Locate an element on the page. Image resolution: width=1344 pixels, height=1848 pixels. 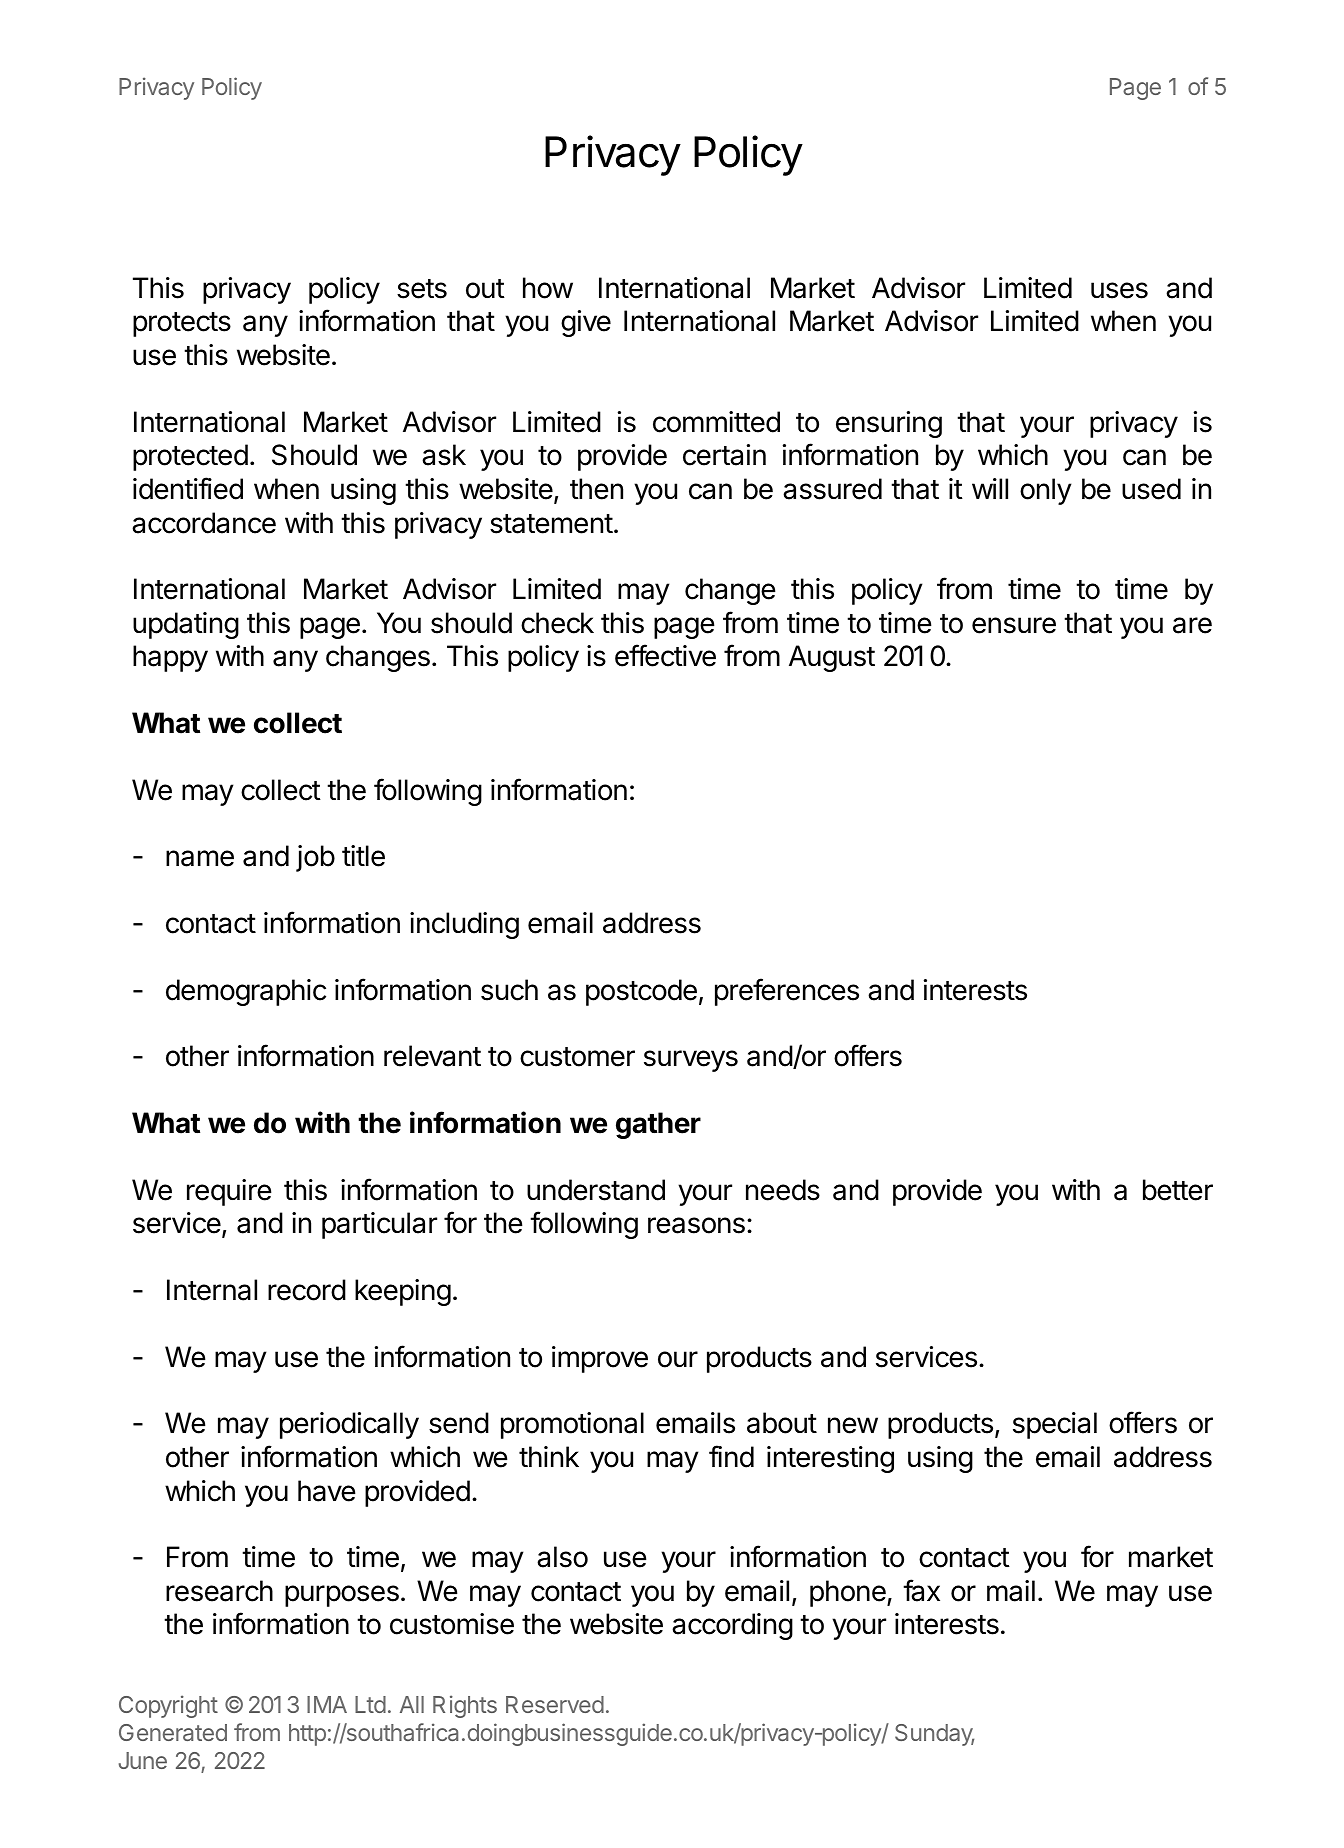
demographic is located at coordinates (246, 992).
